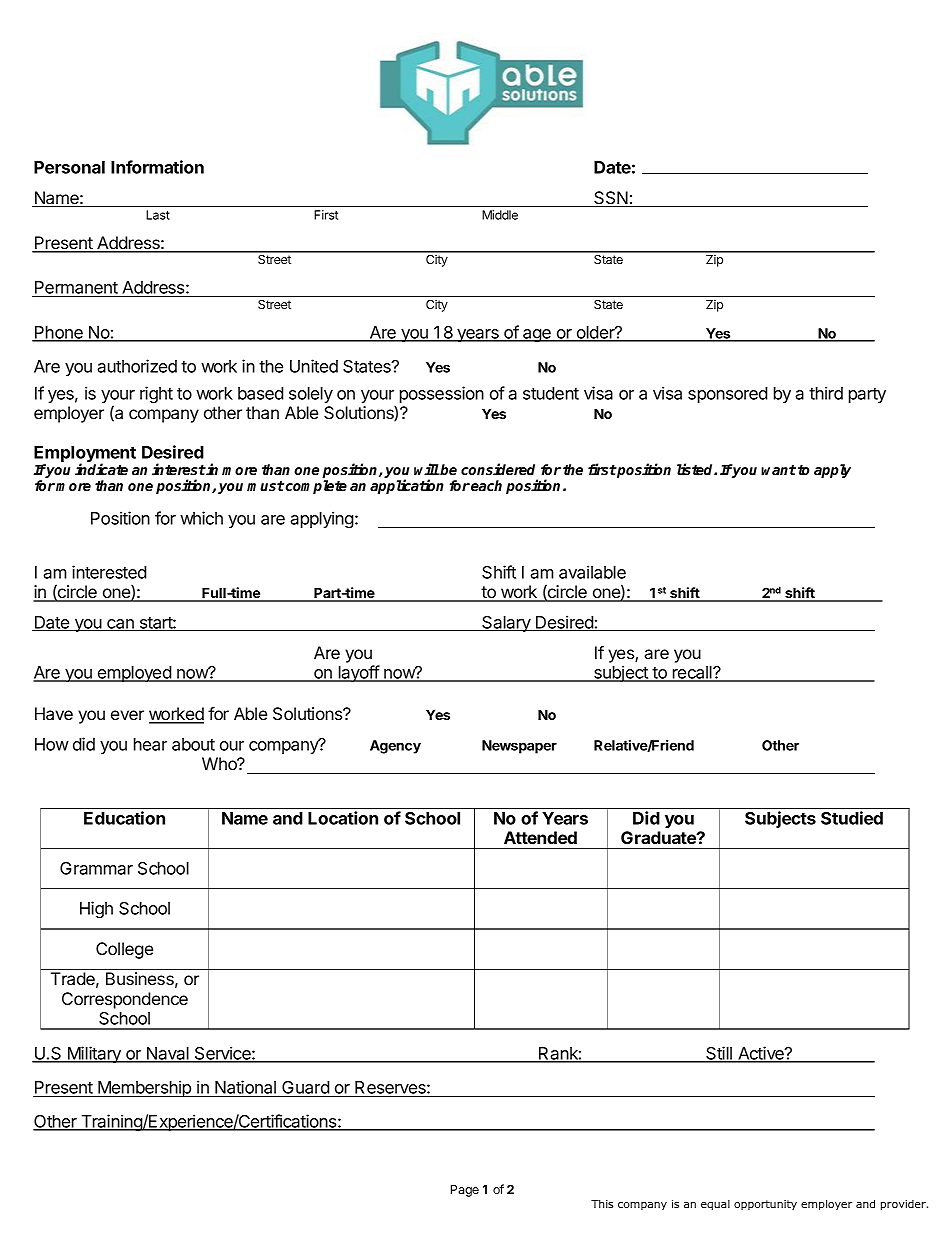  I want to click on Education, so click(124, 818).
